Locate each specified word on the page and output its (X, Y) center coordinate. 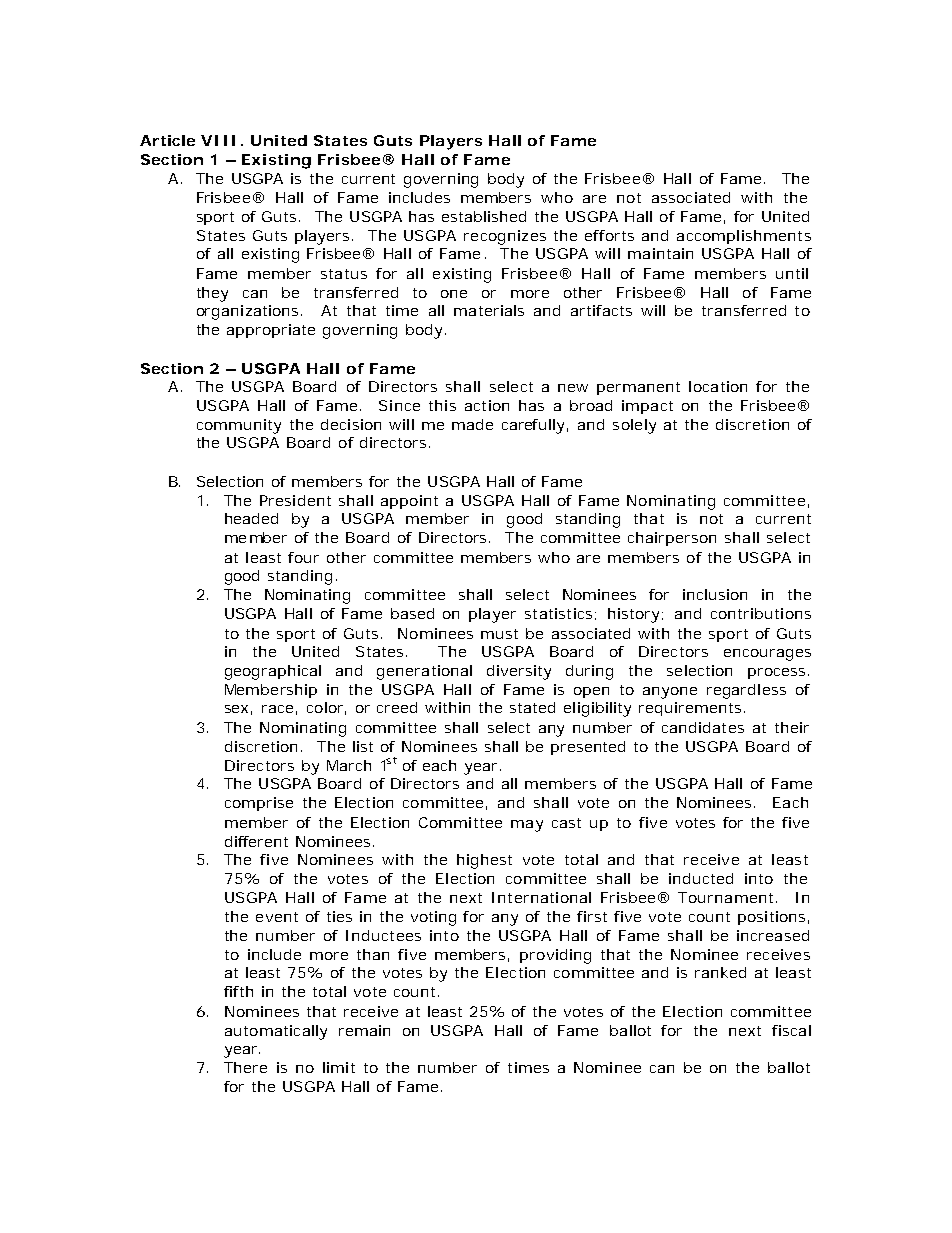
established (484, 216)
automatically (276, 1032)
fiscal (791, 1030)
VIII (218, 140)
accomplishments (744, 237)
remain (364, 1030)
